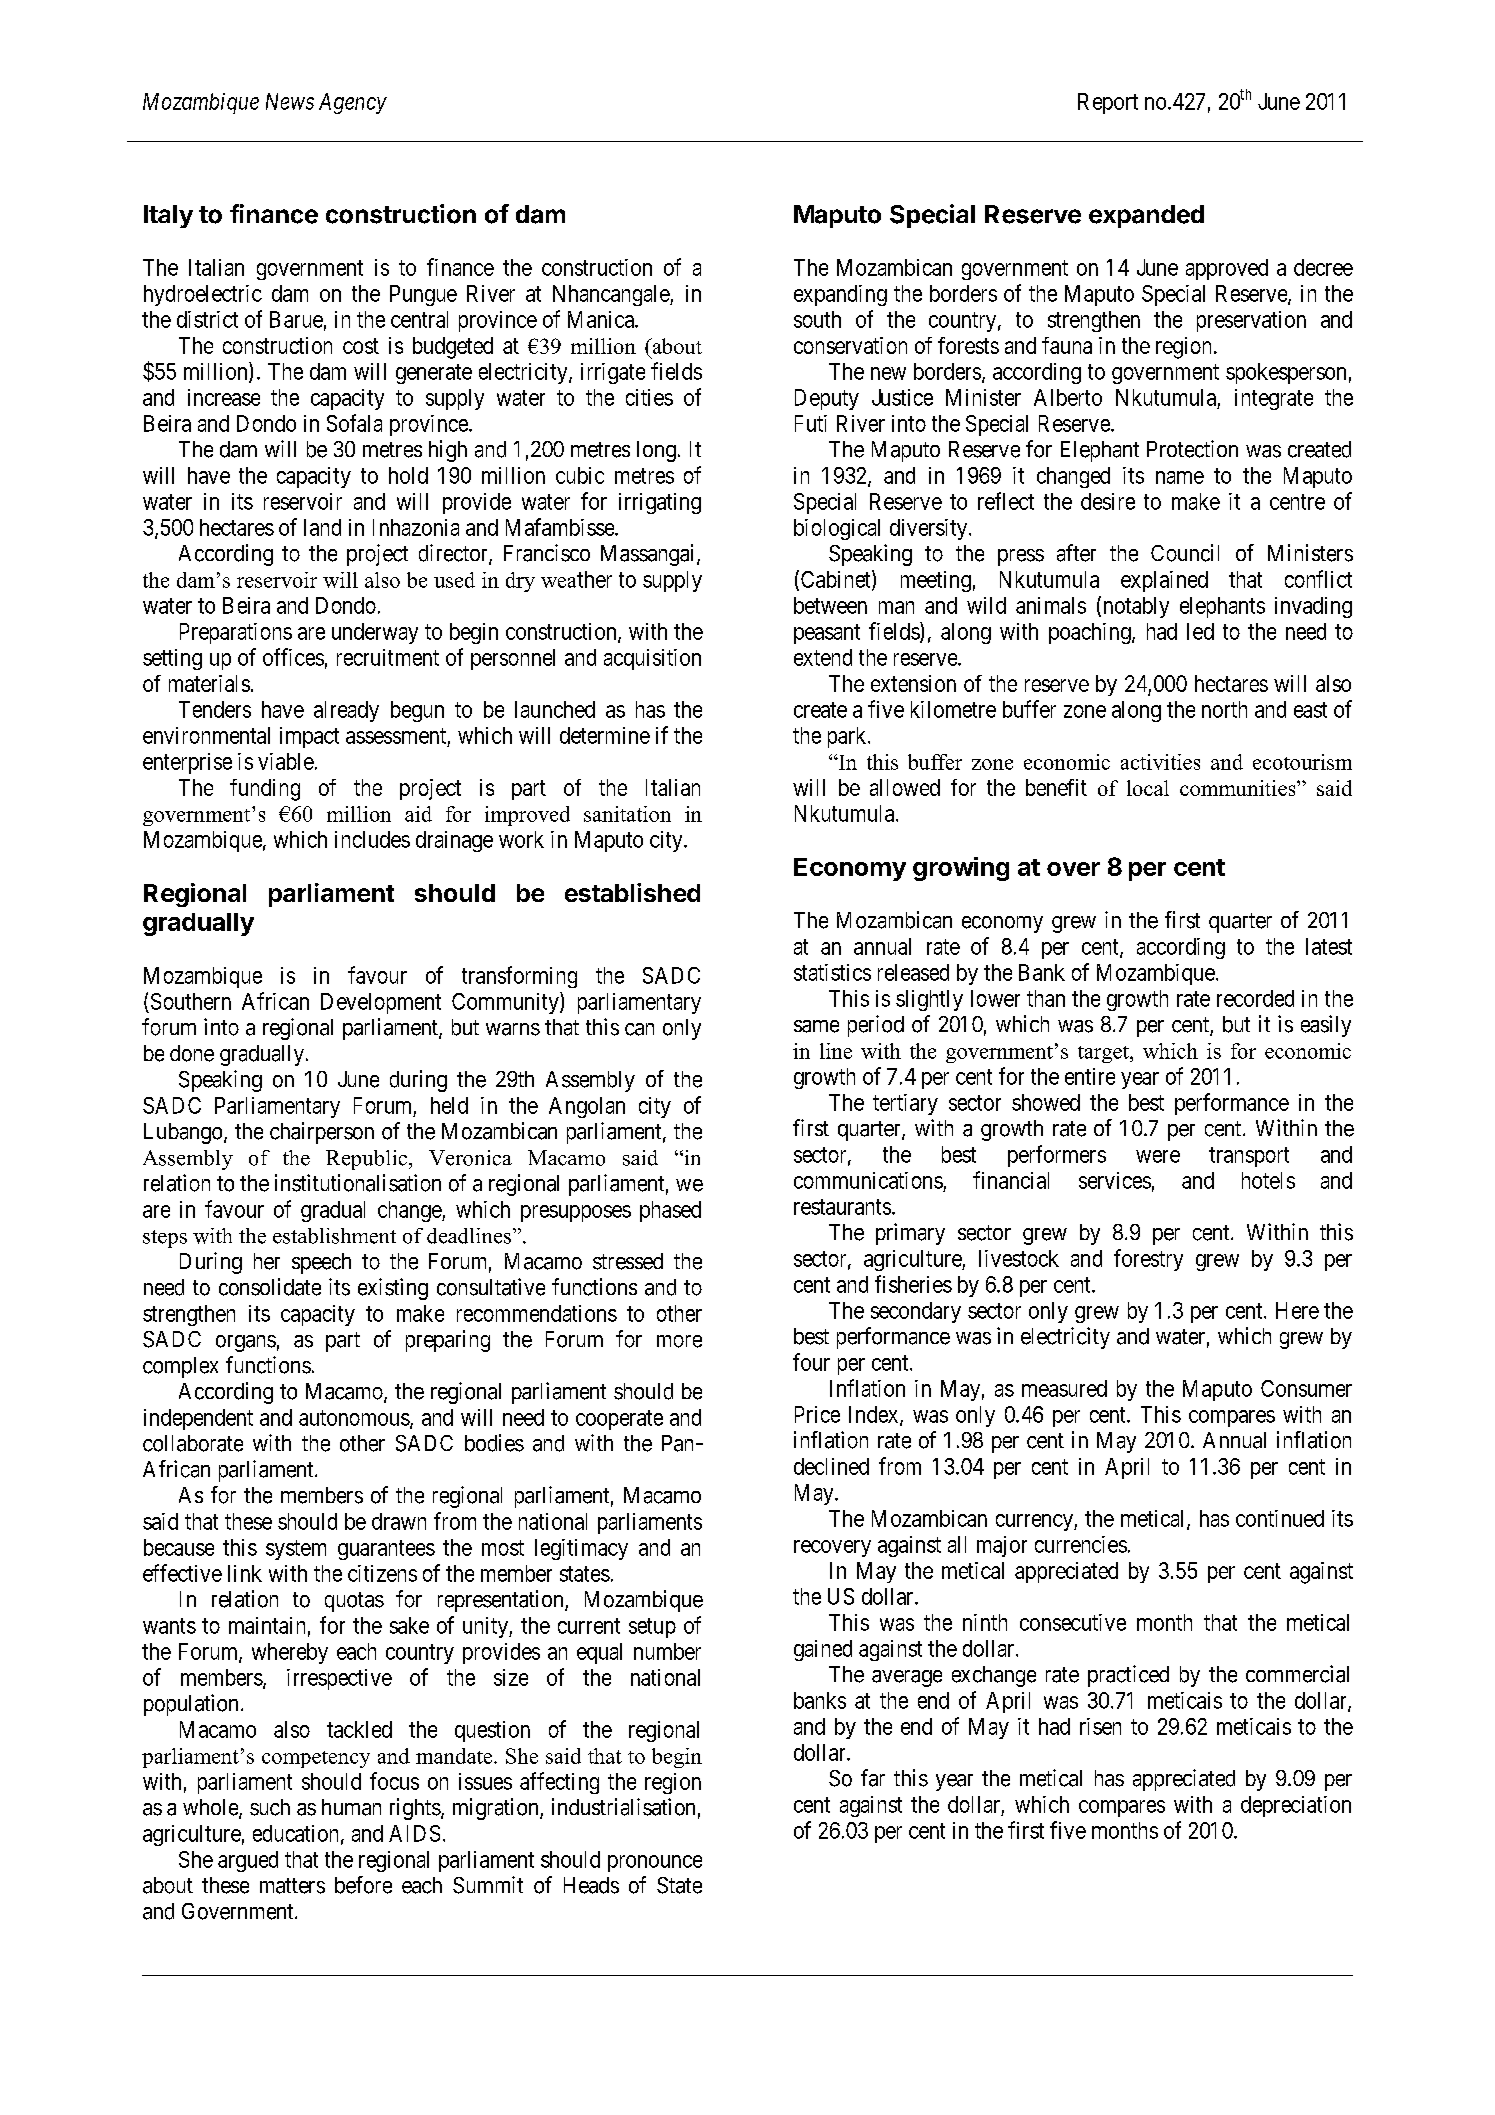  Describe the element at coordinates (290, 101) in the page. I see `News` at that location.
